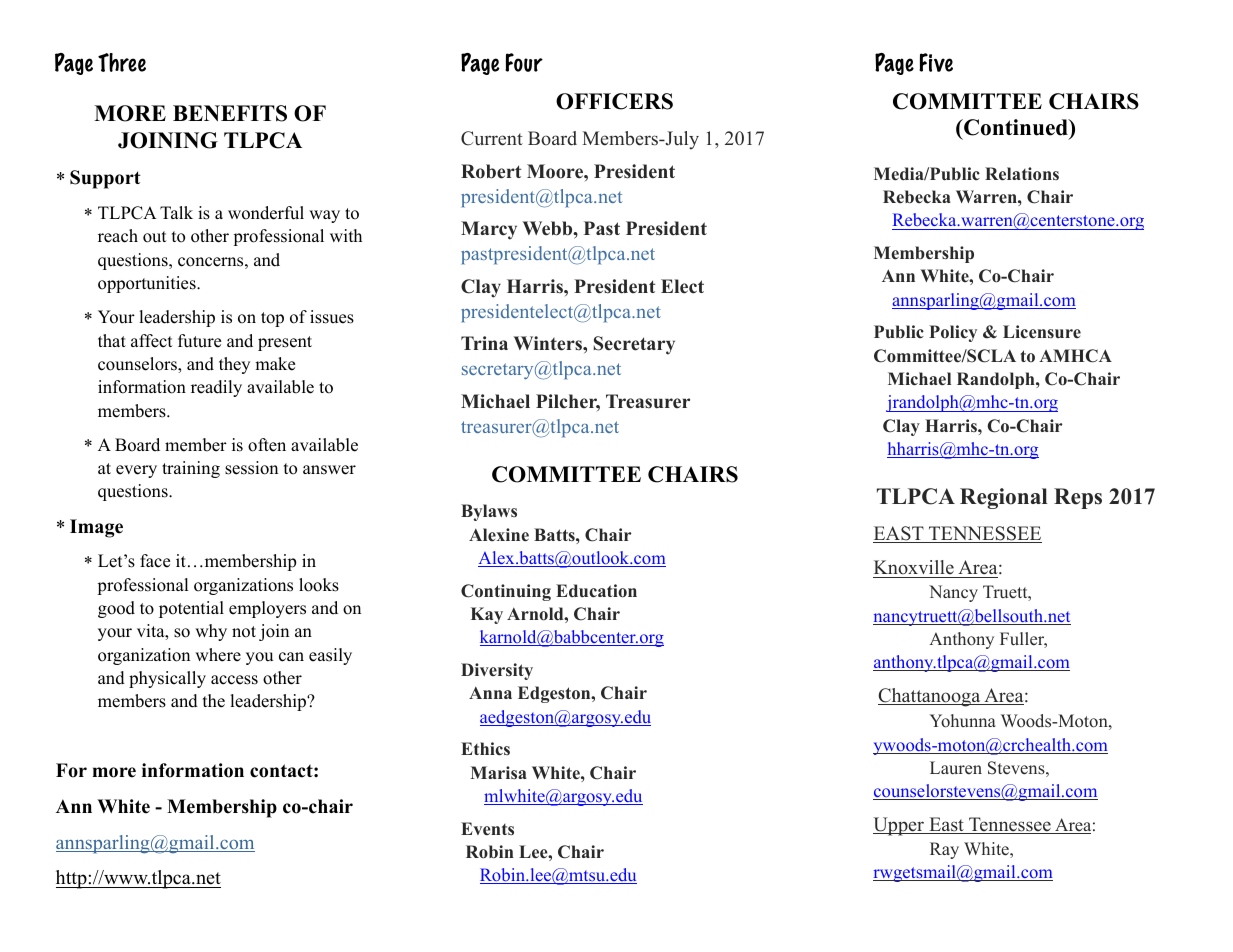  Describe the element at coordinates (155, 561) in the page. I see `face` at that location.
